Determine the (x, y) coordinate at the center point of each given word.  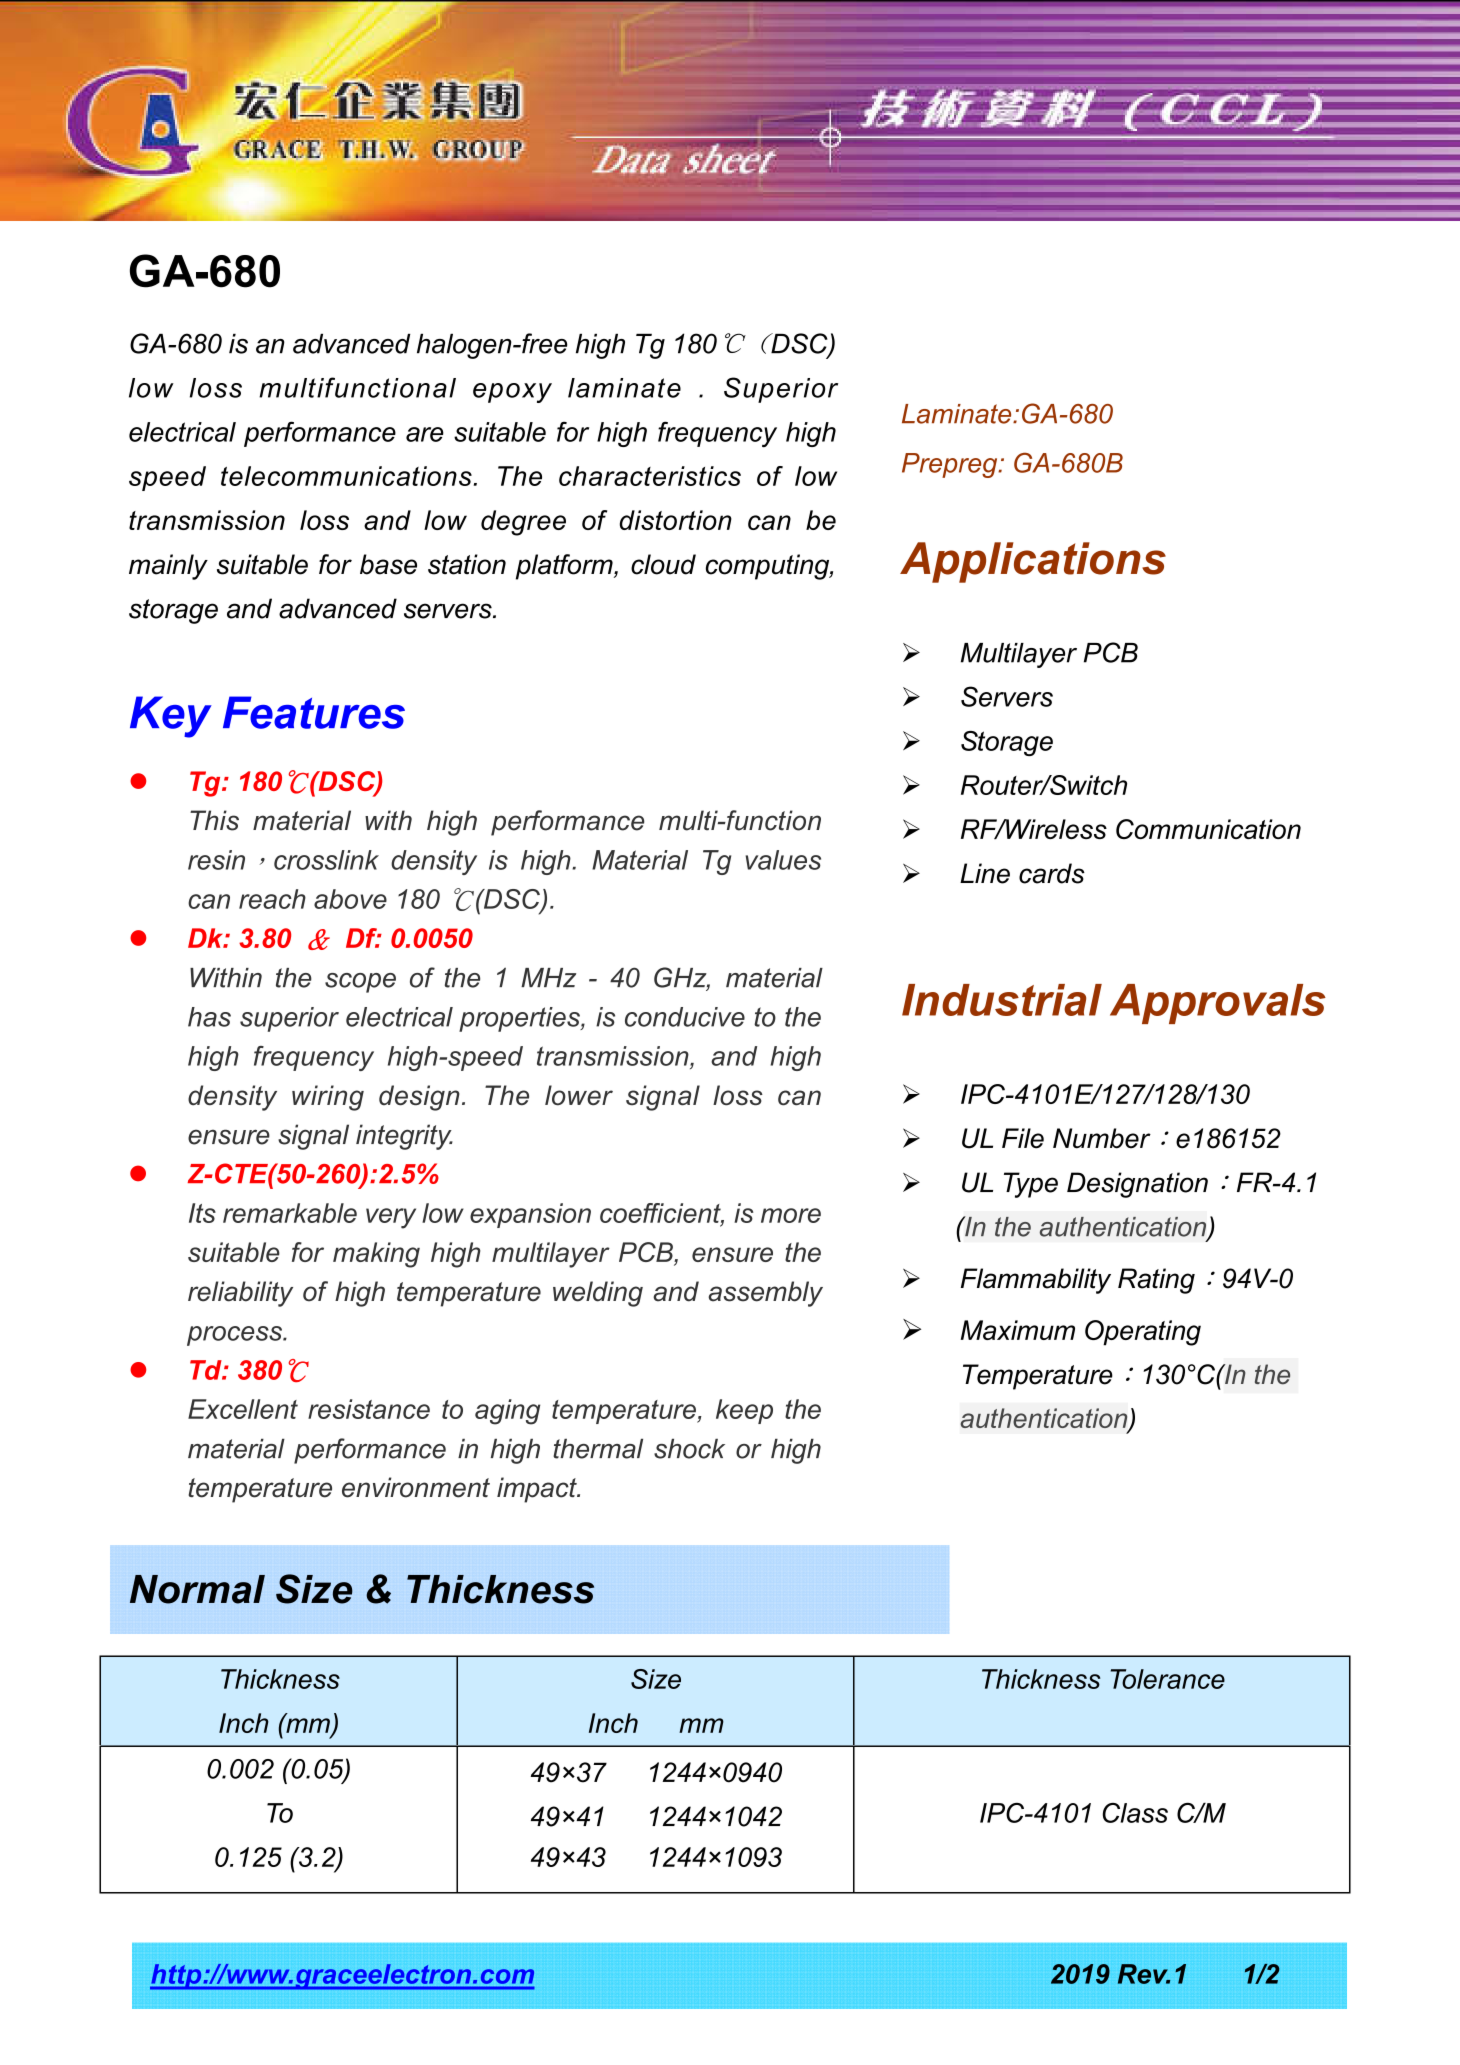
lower (579, 1095)
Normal (197, 1589)
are (425, 434)
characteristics (650, 476)
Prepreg (951, 465)
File (1023, 1138)
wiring (328, 1098)
